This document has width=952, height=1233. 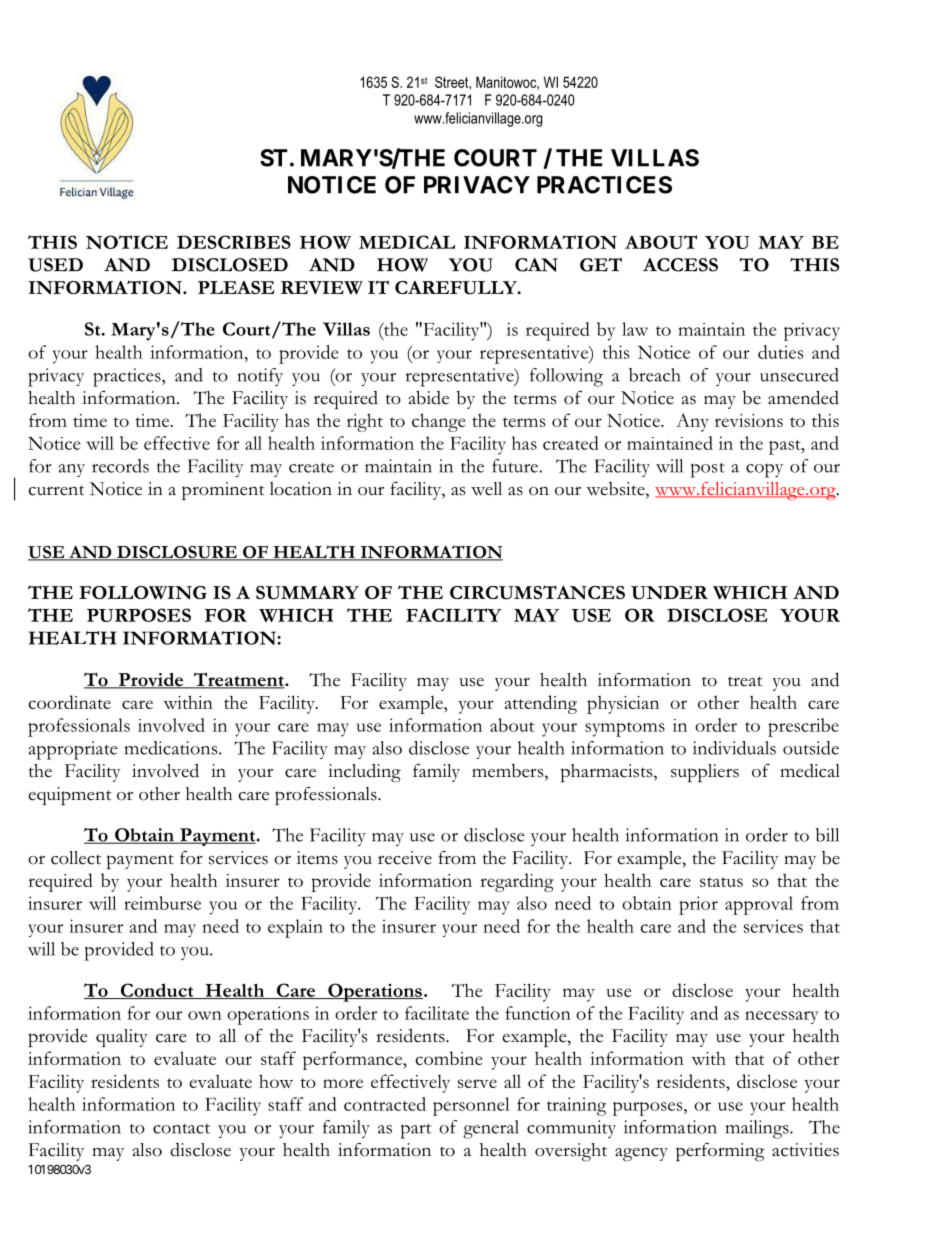 What do you see at coordinates (69, 702) in the document?
I see `coordinate` at bounding box center [69, 702].
